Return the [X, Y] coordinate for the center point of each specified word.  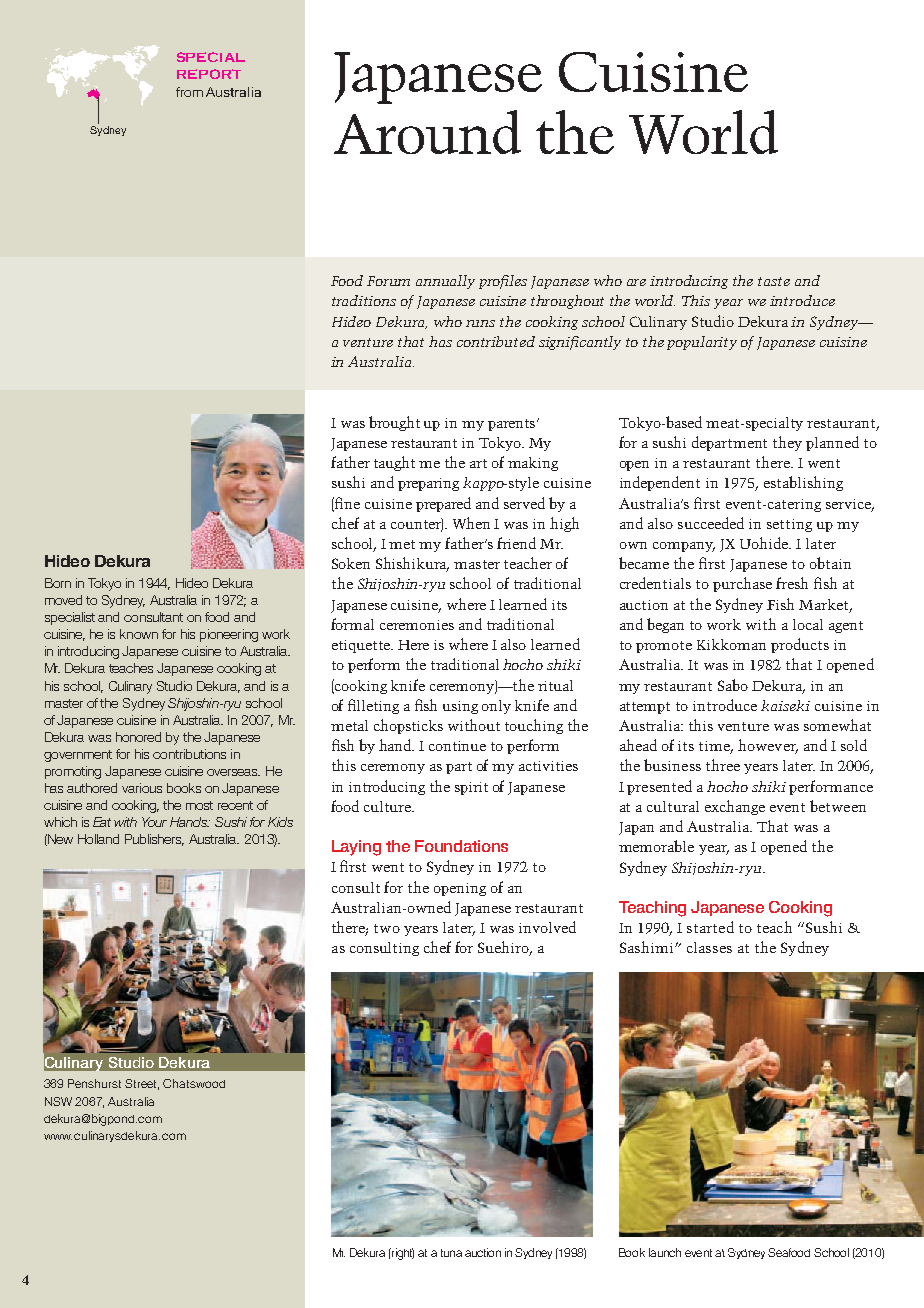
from [189, 92]
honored [138, 737]
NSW [58, 1101]
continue [457, 746]
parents [513, 425]
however [768, 746]
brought [394, 423]
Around [427, 132]
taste [774, 281]
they [787, 443]
